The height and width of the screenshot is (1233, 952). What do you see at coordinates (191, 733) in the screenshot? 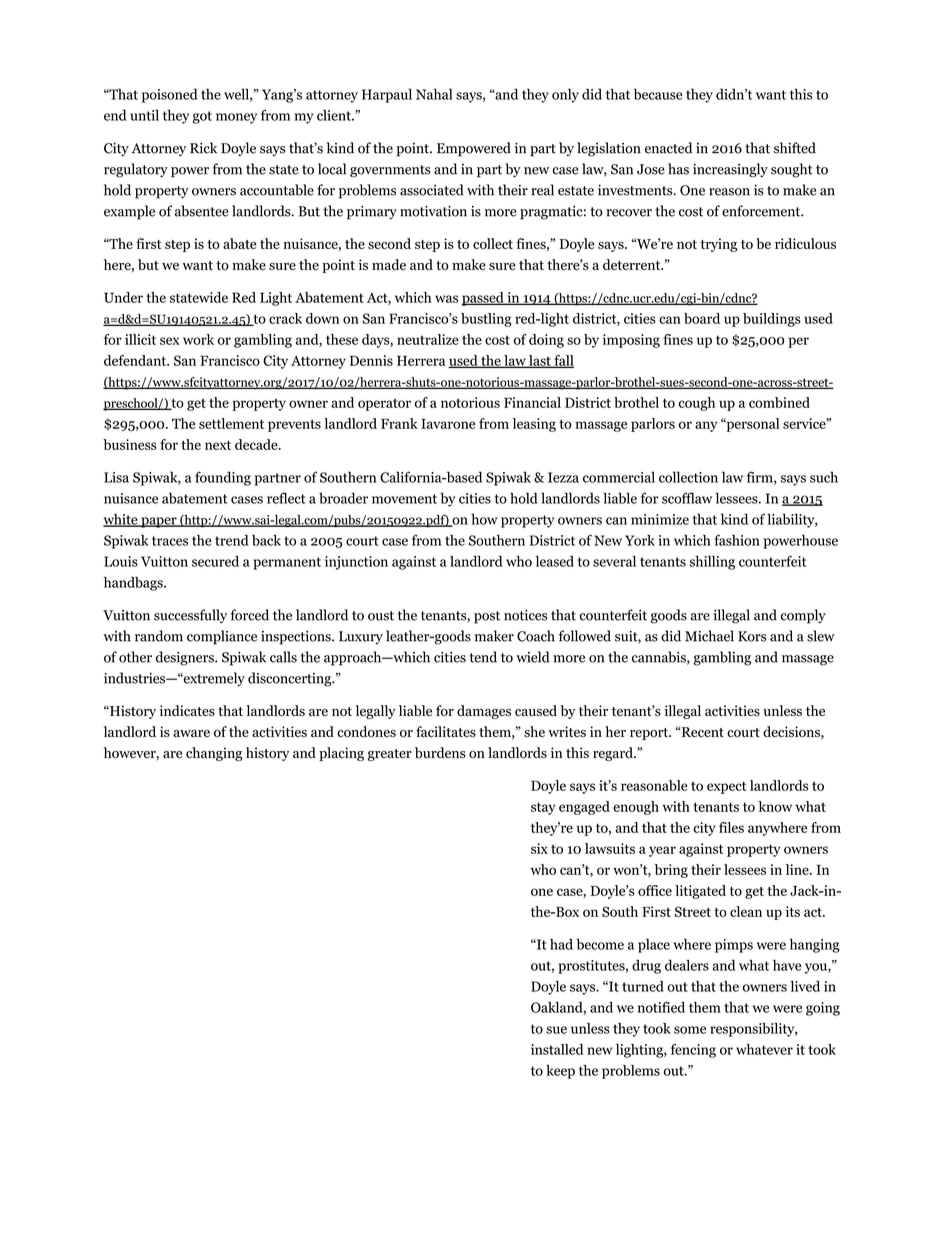
I see `aware` at bounding box center [191, 733].
